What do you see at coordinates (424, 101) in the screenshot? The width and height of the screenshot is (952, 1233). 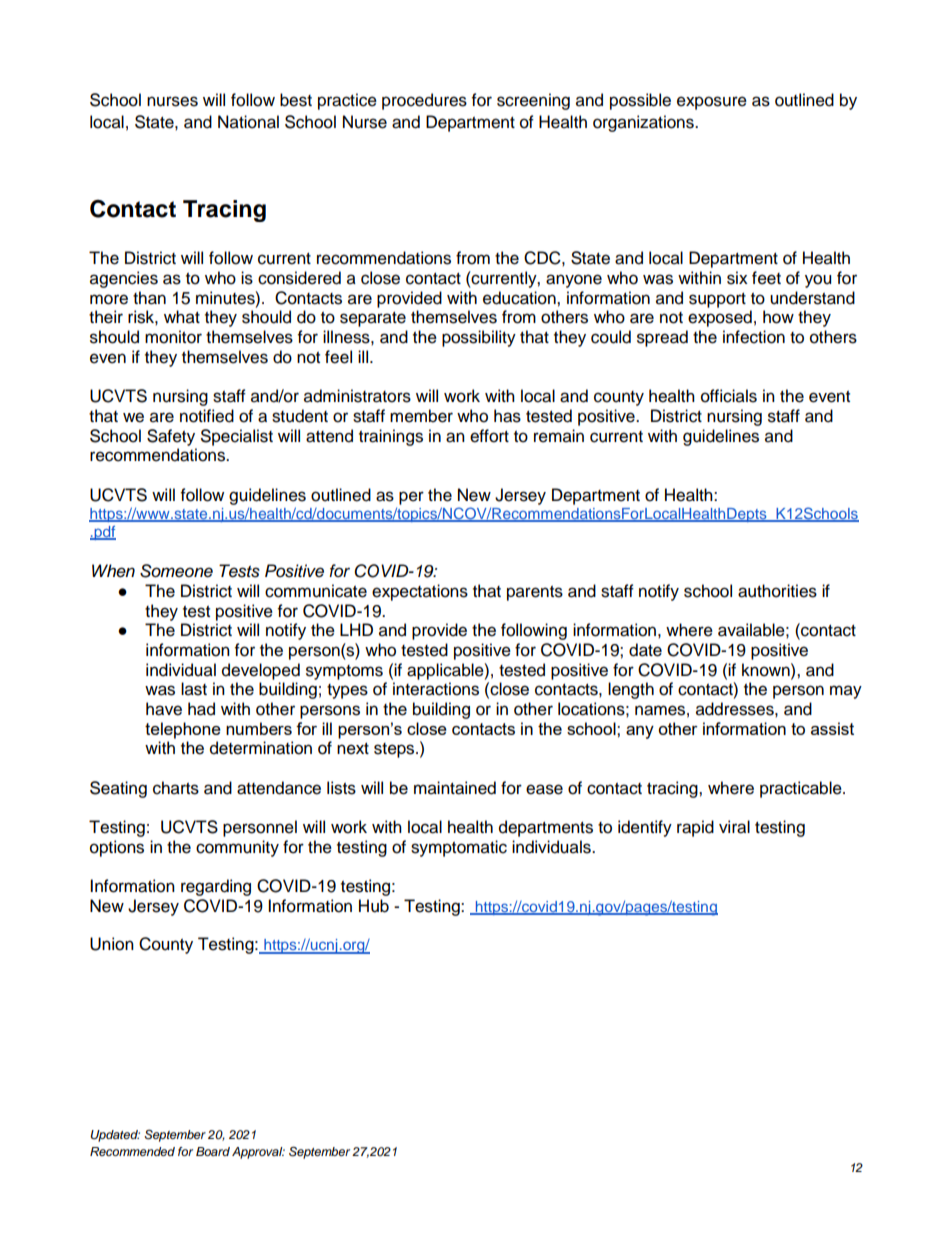 I see `procedures` at bounding box center [424, 101].
